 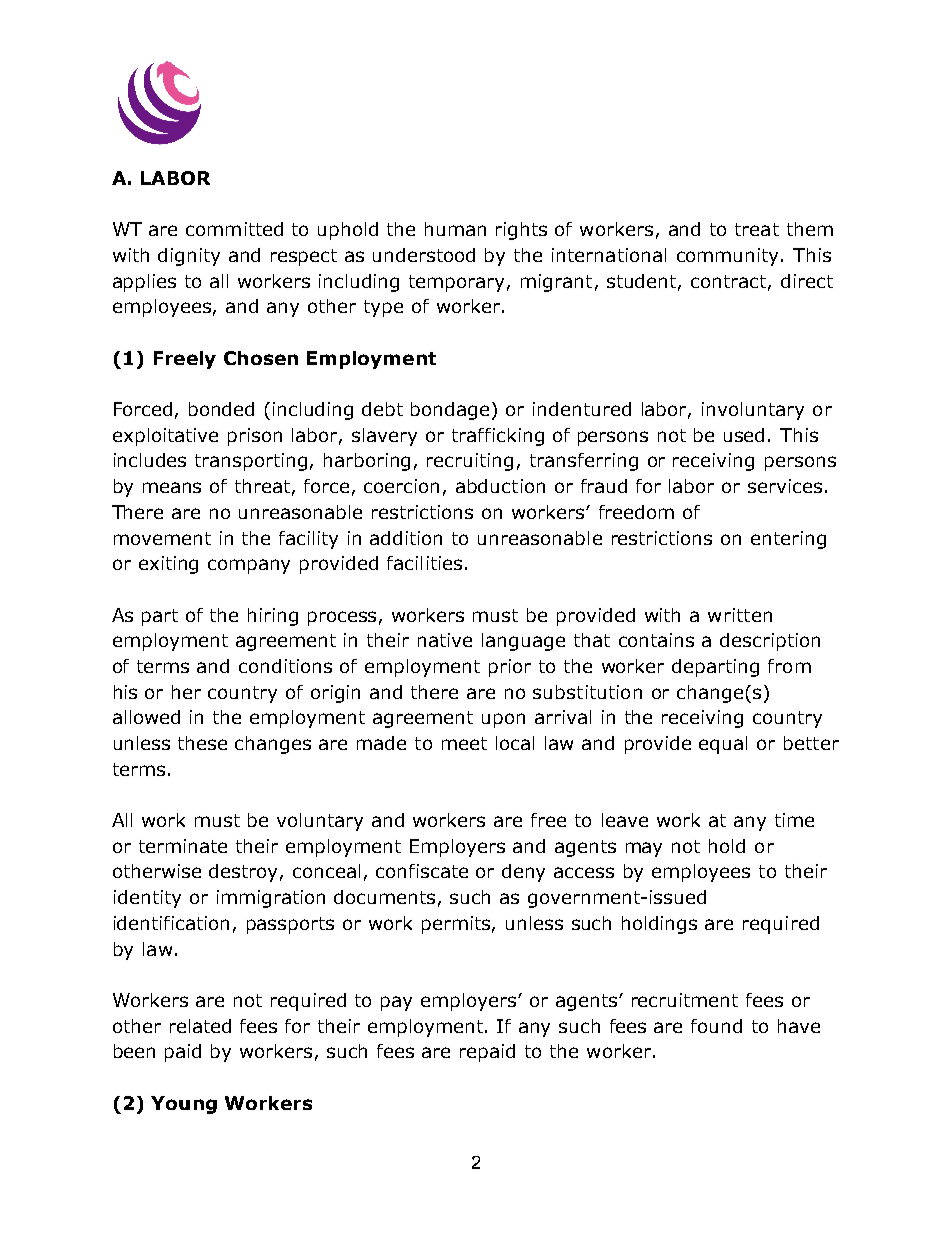 I want to click on found, so click(x=716, y=1026).
